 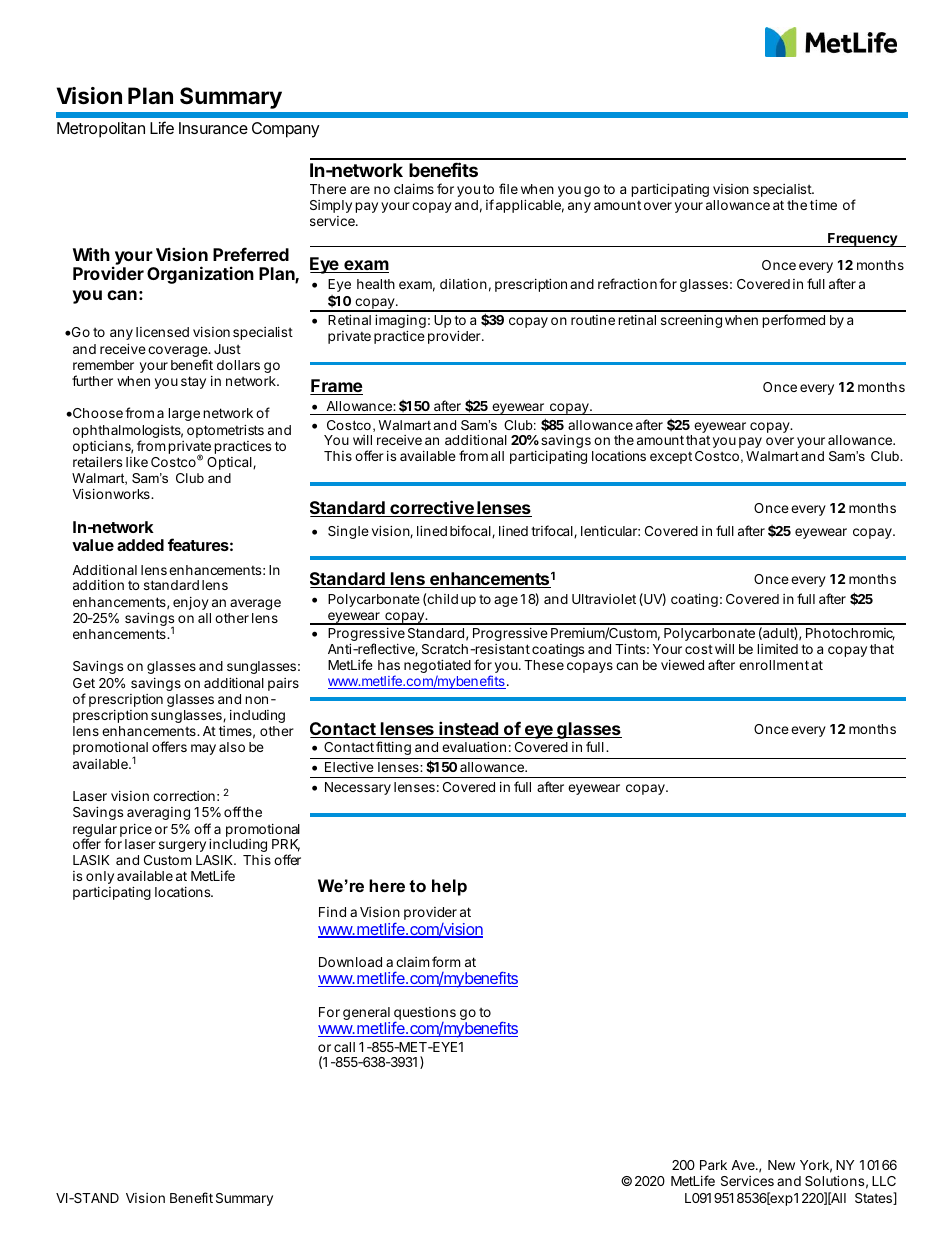 I want to click on bifocal, so click(x=471, y=531).
